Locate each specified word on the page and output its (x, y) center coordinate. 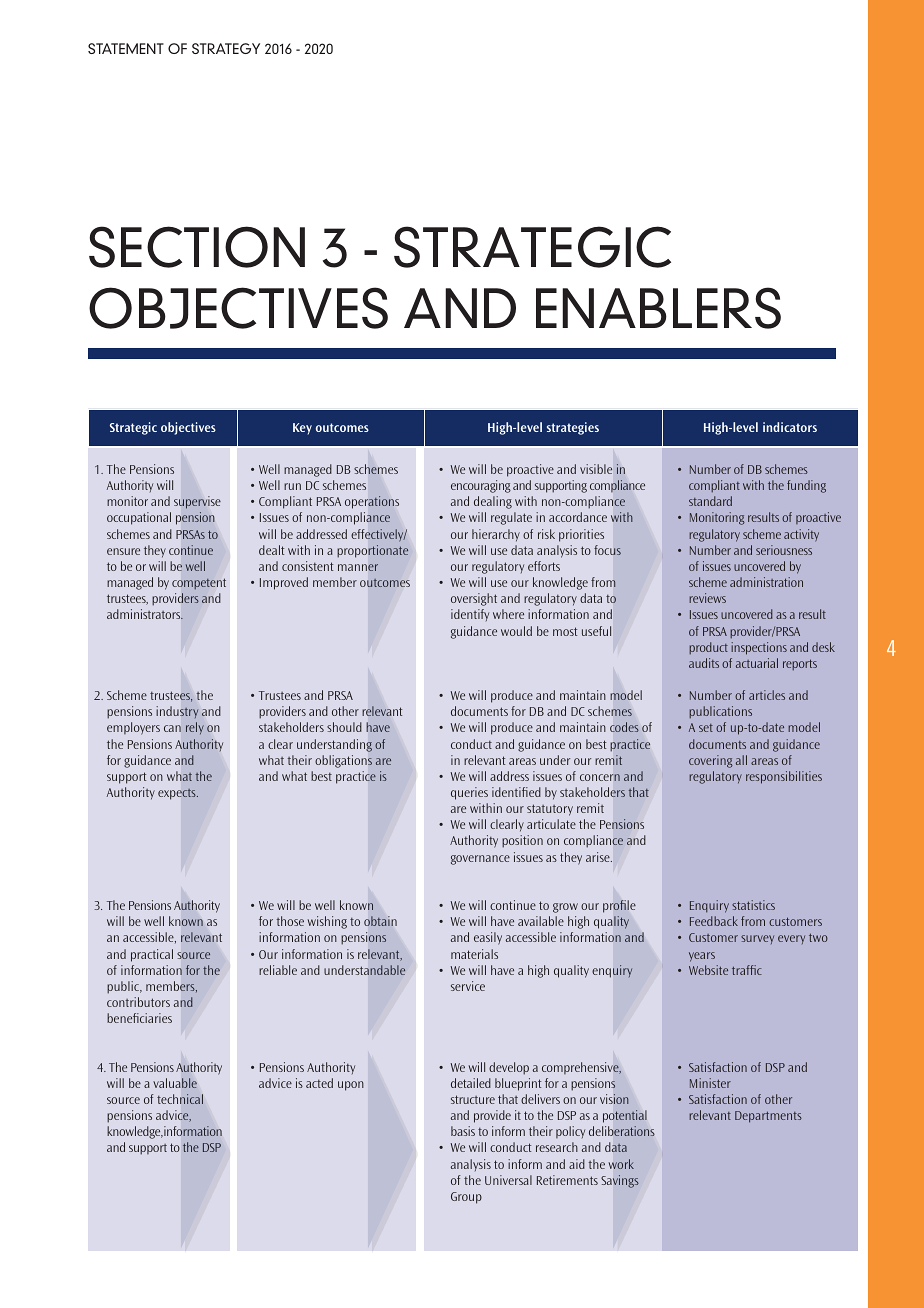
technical (180, 1099)
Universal (508, 1180)
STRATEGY (226, 48)
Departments (768, 1117)
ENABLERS (658, 308)
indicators (790, 427)
